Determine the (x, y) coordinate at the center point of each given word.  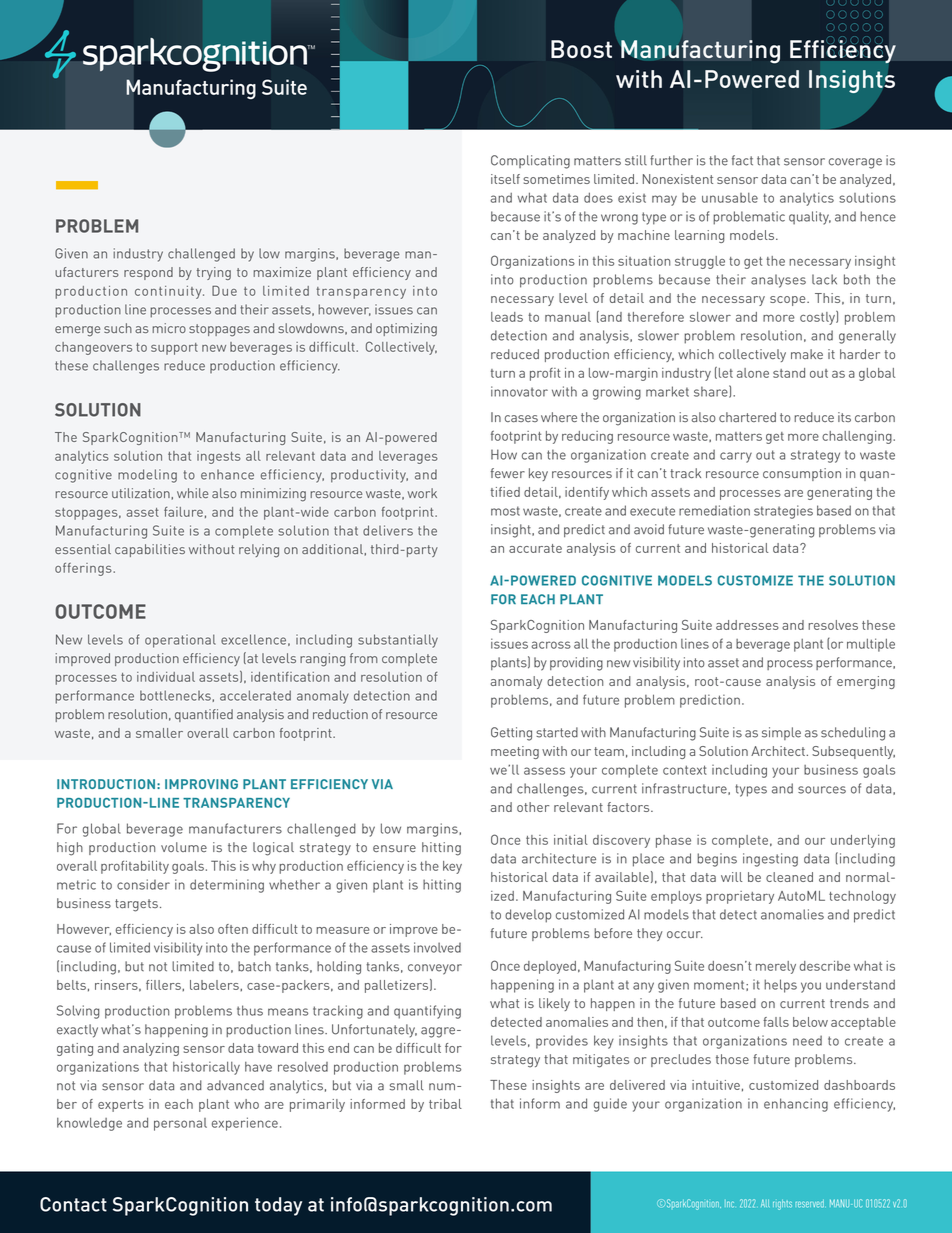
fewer (508, 473)
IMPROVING (201, 784)
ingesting (770, 860)
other (533, 807)
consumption (802, 474)
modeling (147, 476)
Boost (581, 49)
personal (180, 1124)
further (671, 160)
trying (214, 273)
